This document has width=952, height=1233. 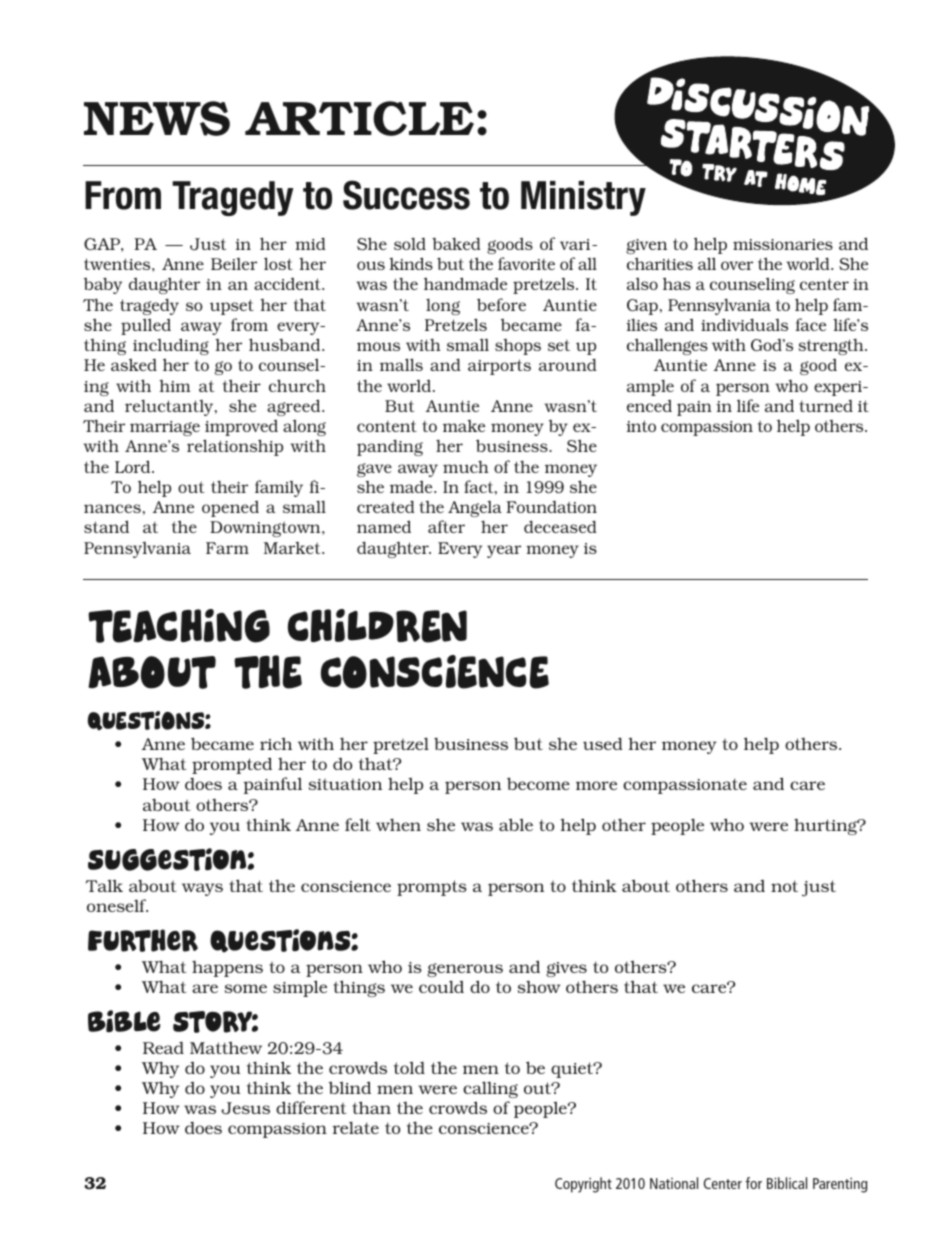 What do you see at coordinates (157, 118) in the document?
I see `NEWS` at bounding box center [157, 118].
